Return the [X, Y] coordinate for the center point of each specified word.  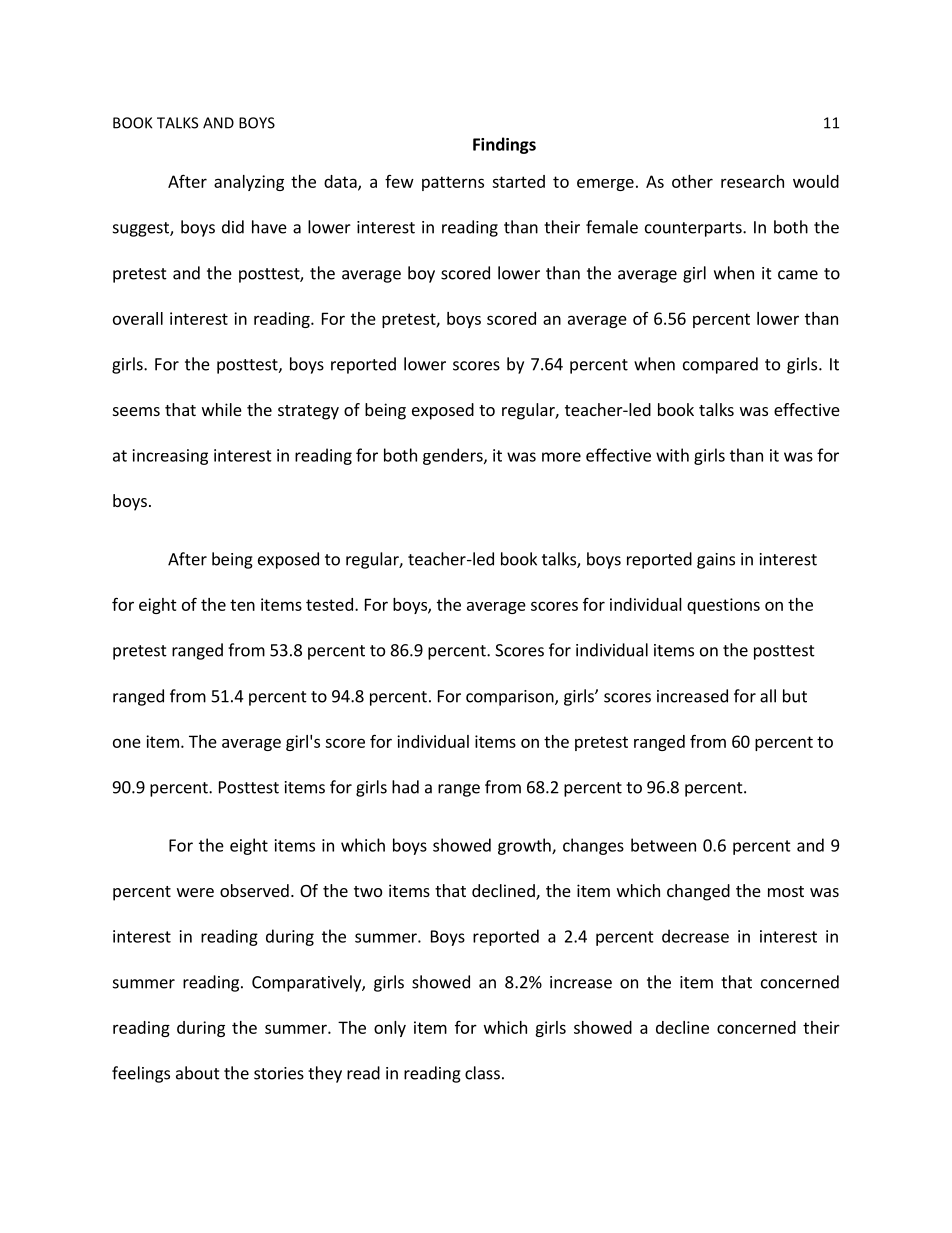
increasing [170, 457]
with [672, 455]
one [127, 743]
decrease [695, 936]
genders [454, 456]
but [795, 696]
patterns [453, 183]
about [198, 1073]
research [752, 181]
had [405, 787]
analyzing [249, 183]
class [482, 1073]
